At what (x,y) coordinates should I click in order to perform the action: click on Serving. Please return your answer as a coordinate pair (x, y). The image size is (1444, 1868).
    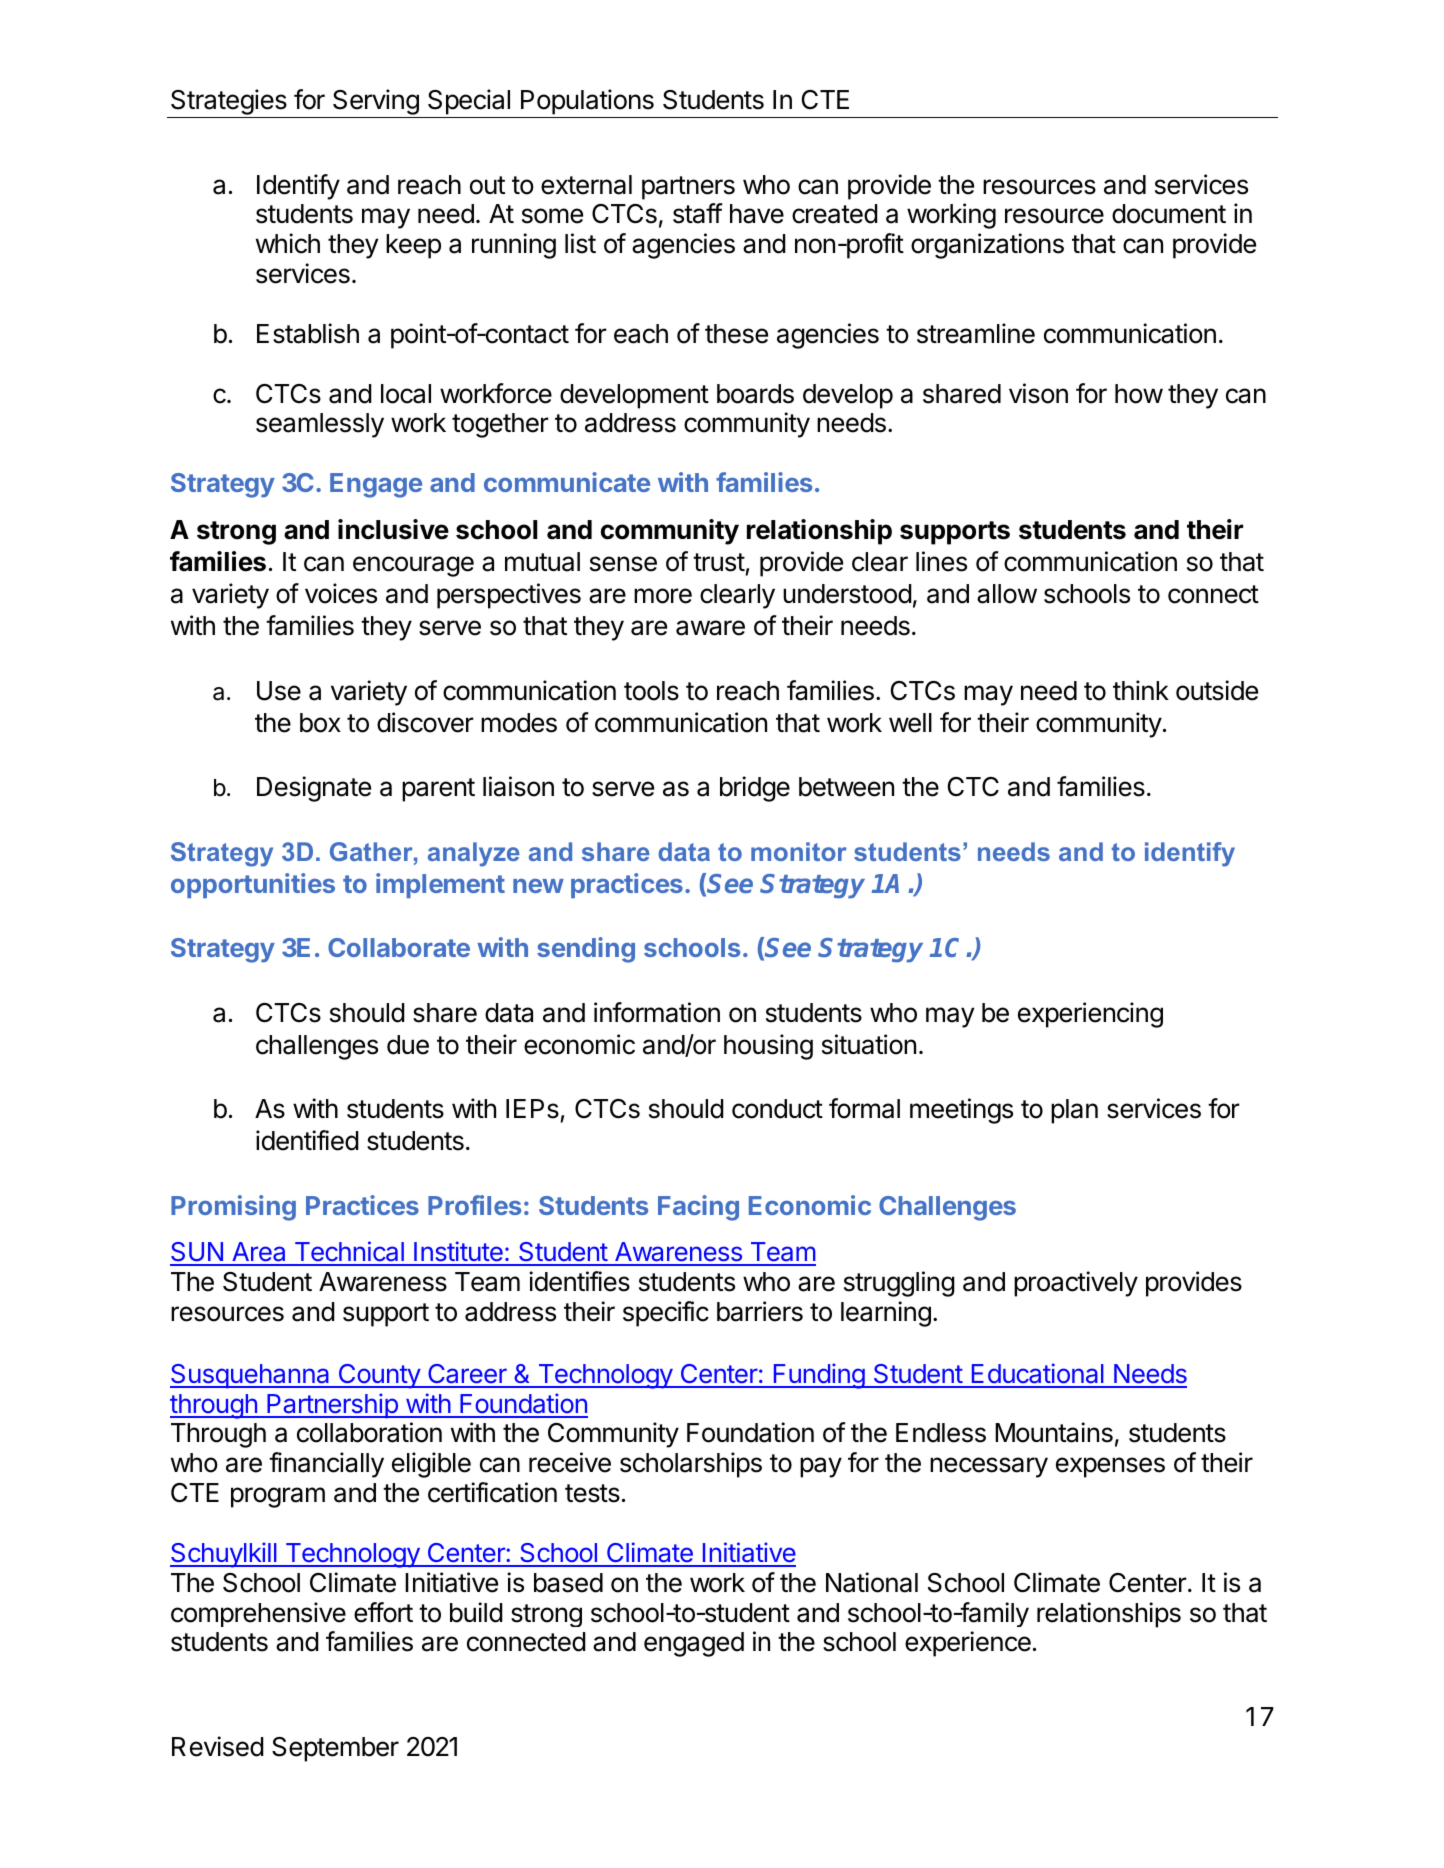
    Looking at the image, I should click on (376, 102).
